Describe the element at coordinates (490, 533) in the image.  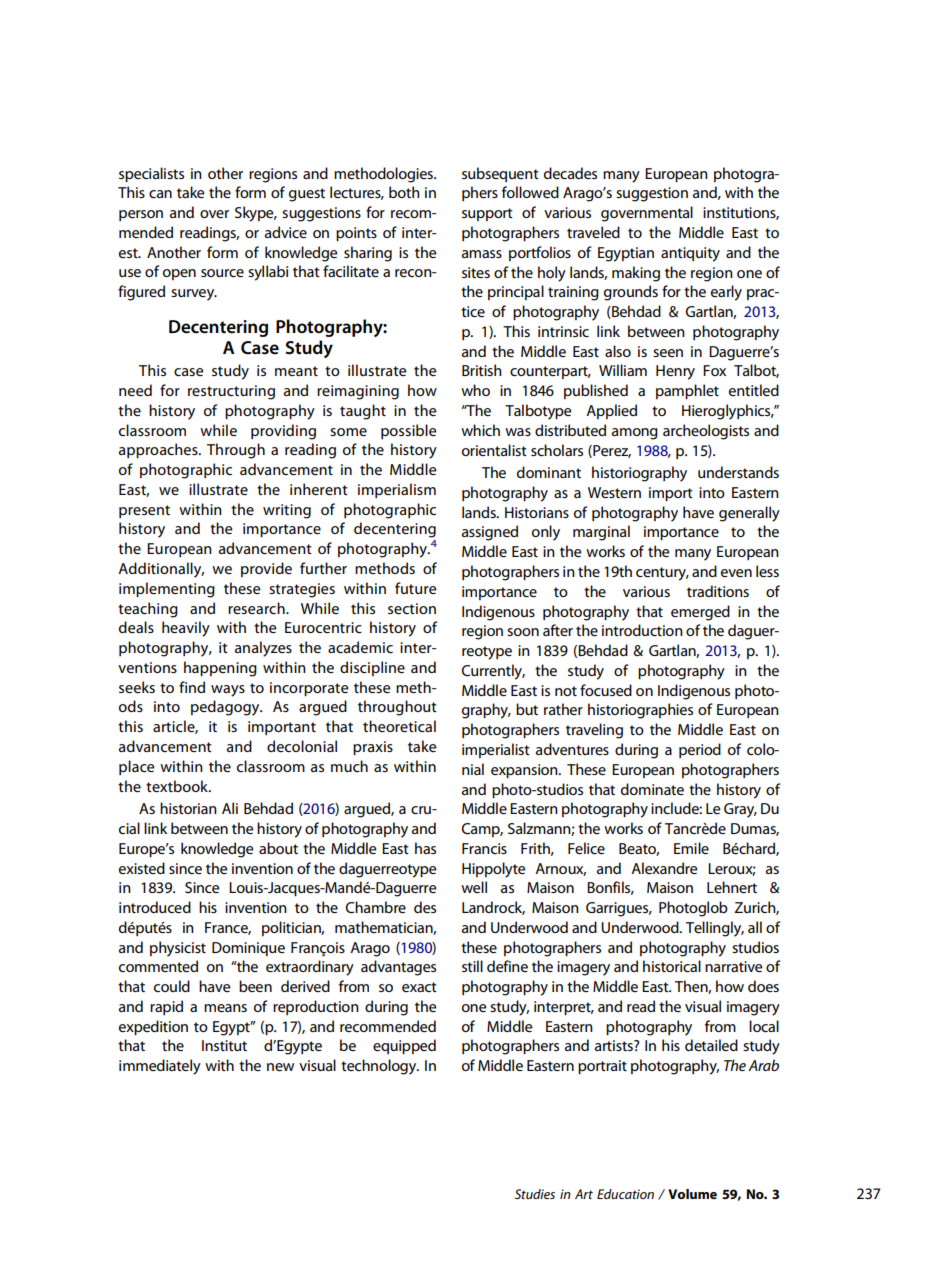
I see `assigned` at that location.
